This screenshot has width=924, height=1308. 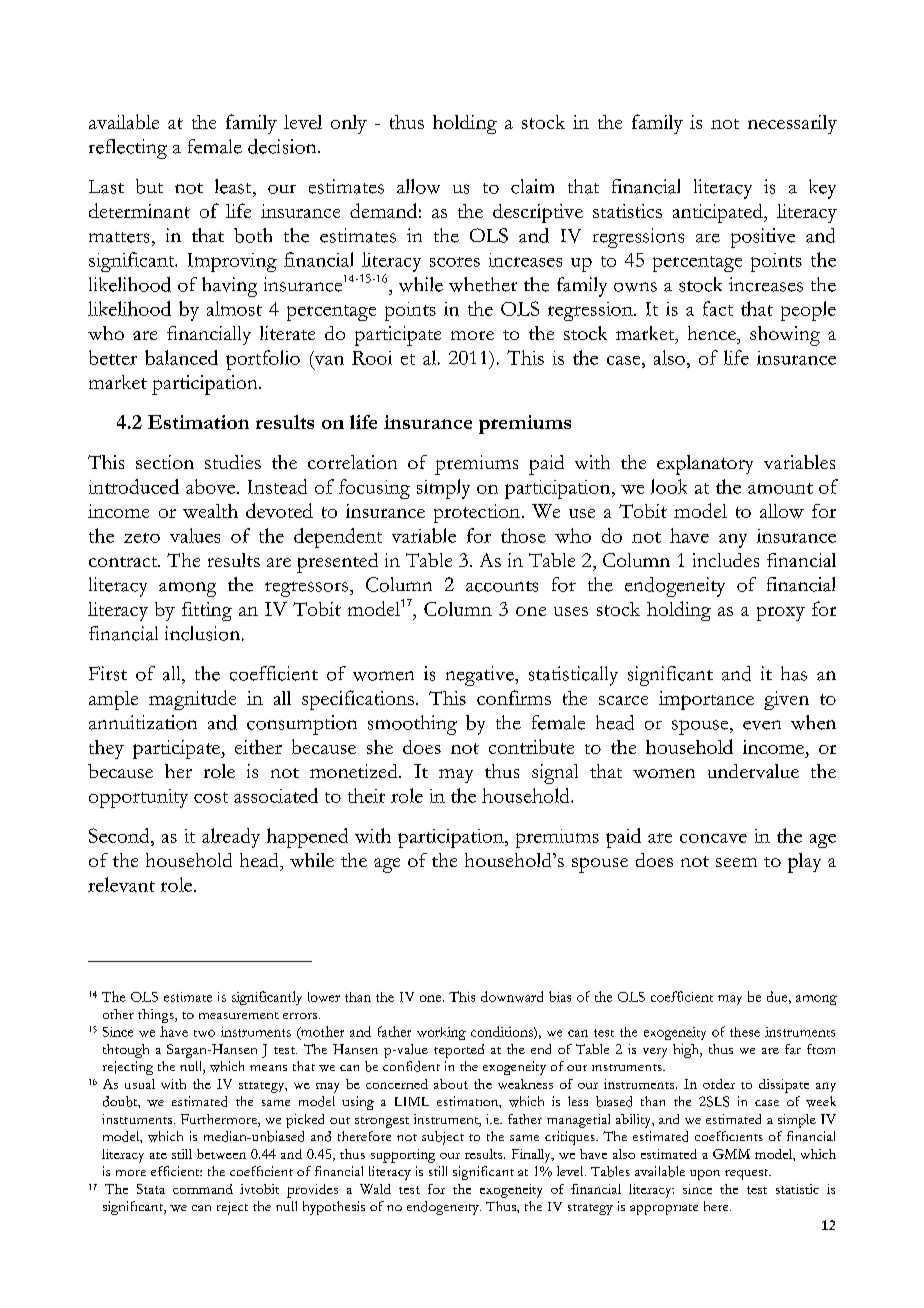 What do you see at coordinates (443, 489) in the screenshot?
I see `simply` at bounding box center [443, 489].
